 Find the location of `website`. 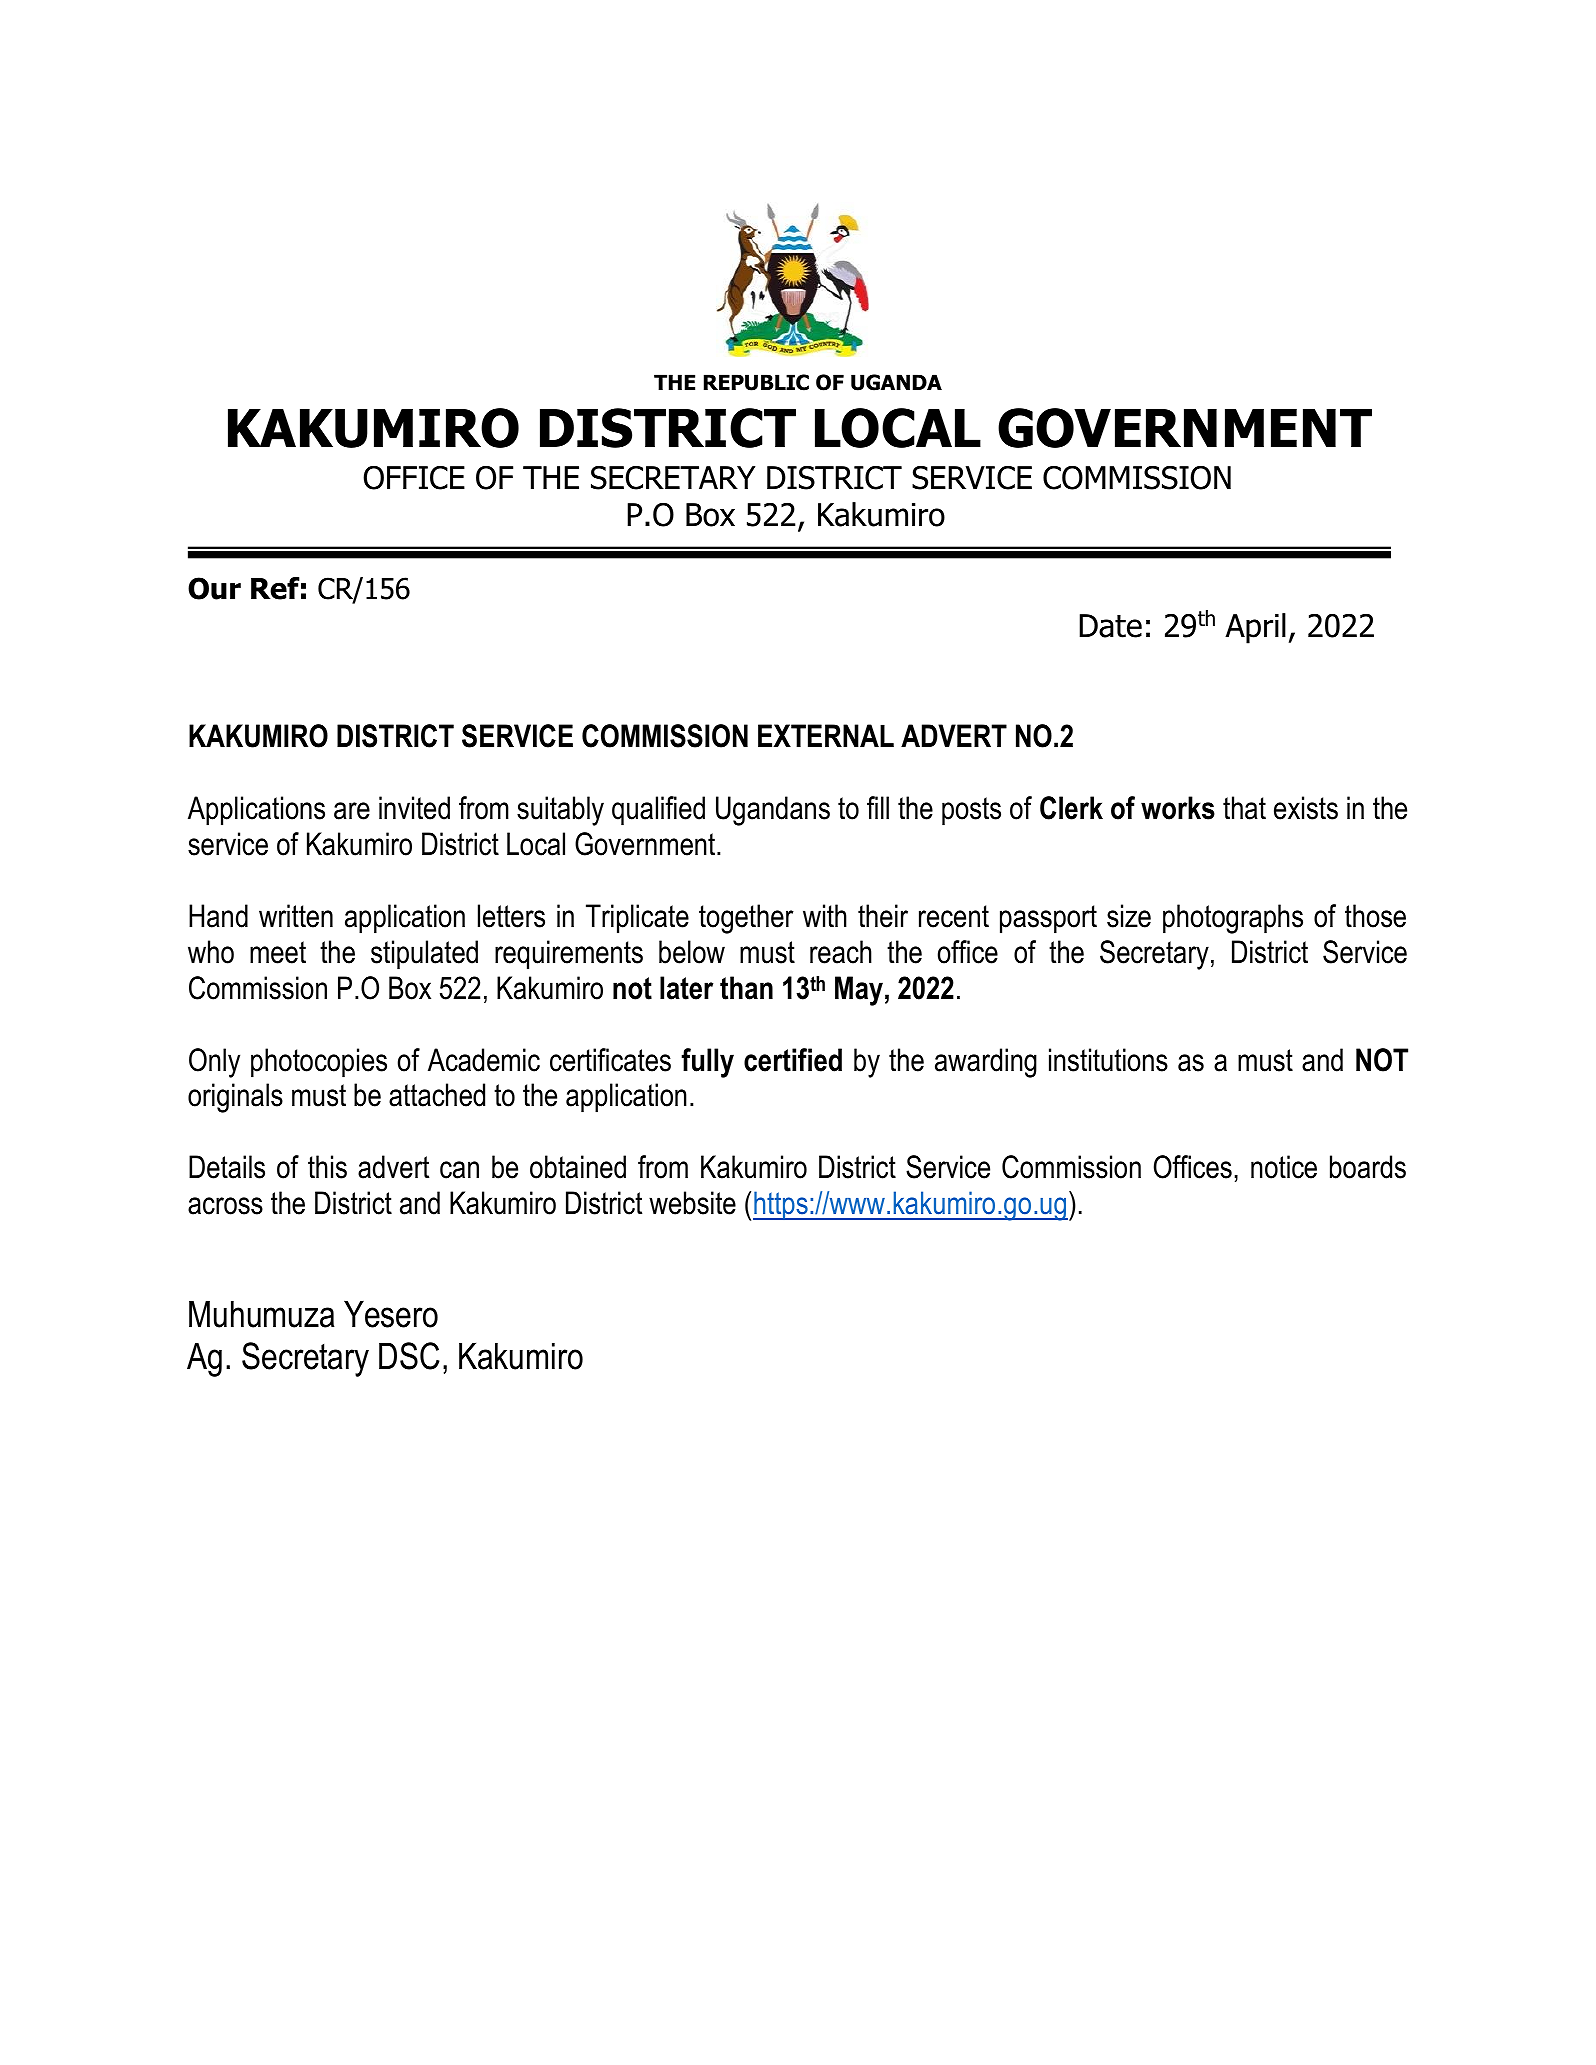

website is located at coordinates (692, 1203).
